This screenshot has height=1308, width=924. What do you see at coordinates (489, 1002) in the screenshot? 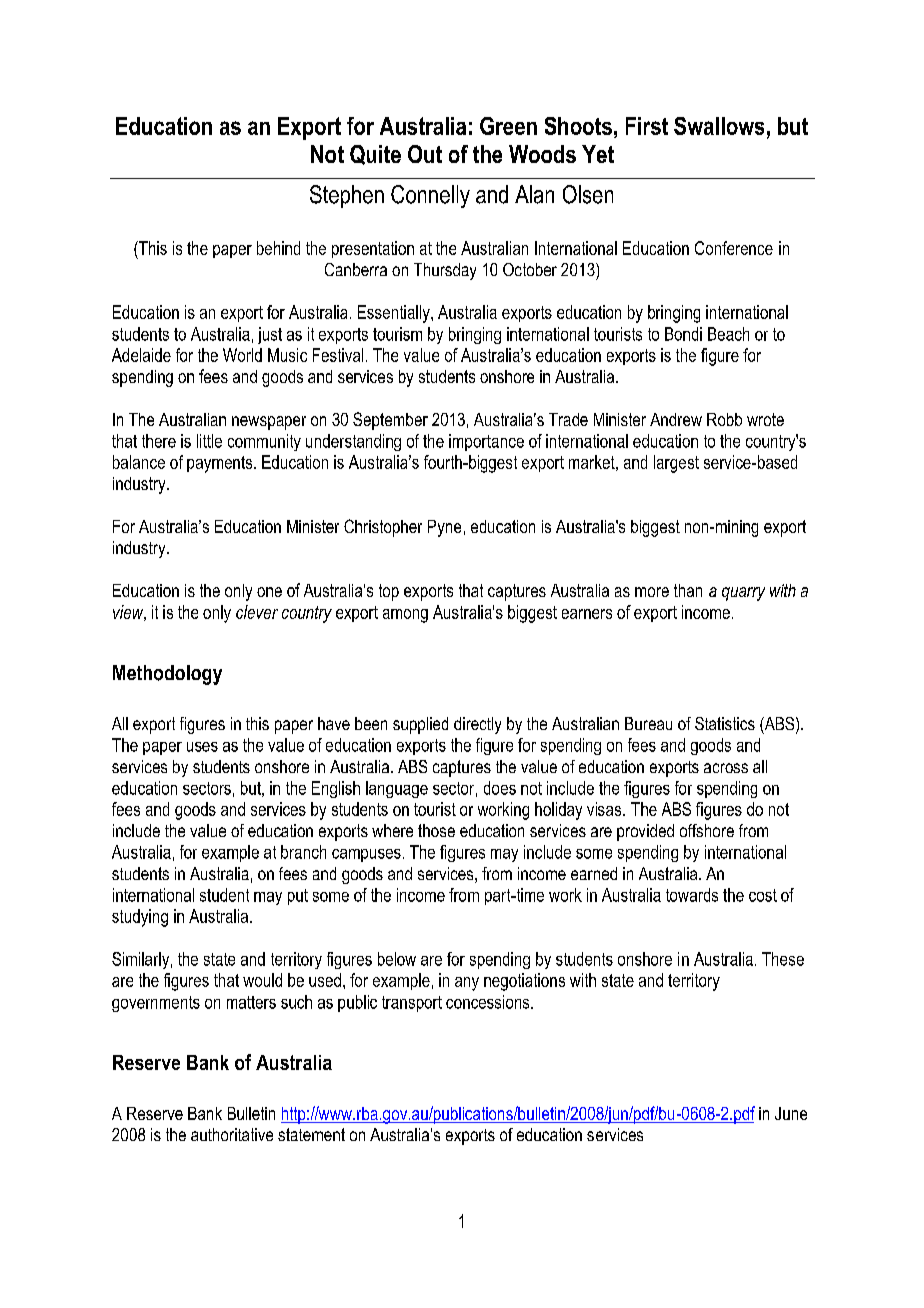
I see `concessions` at bounding box center [489, 1002].
